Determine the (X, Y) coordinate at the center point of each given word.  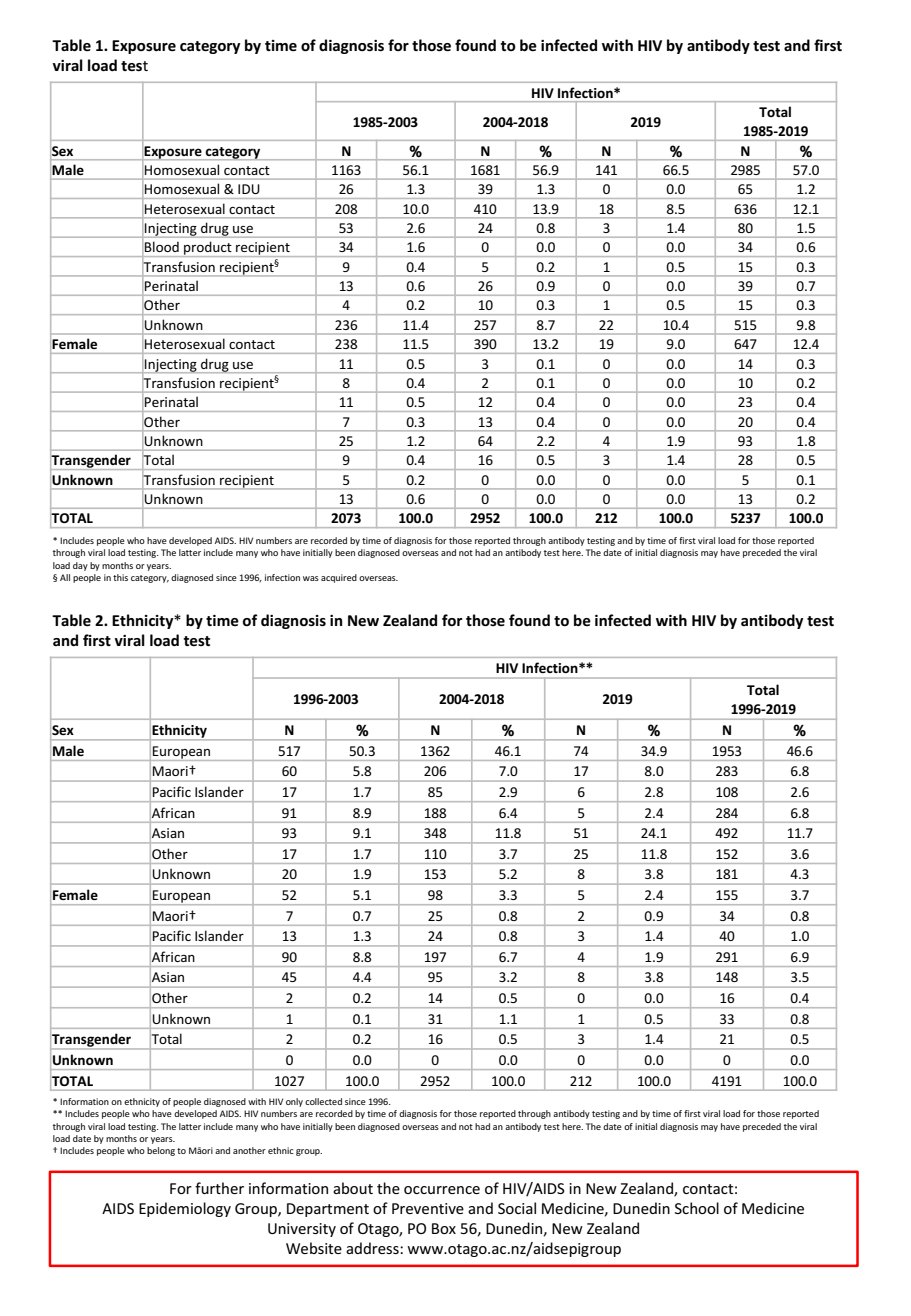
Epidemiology (185, 1209)
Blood (162, 247)
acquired (339, 578)
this (120, 577)
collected (323, 1101)
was (311, 578)
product (208, 249)
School (697, 1208)
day (80, 566)
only (294, 1102)
